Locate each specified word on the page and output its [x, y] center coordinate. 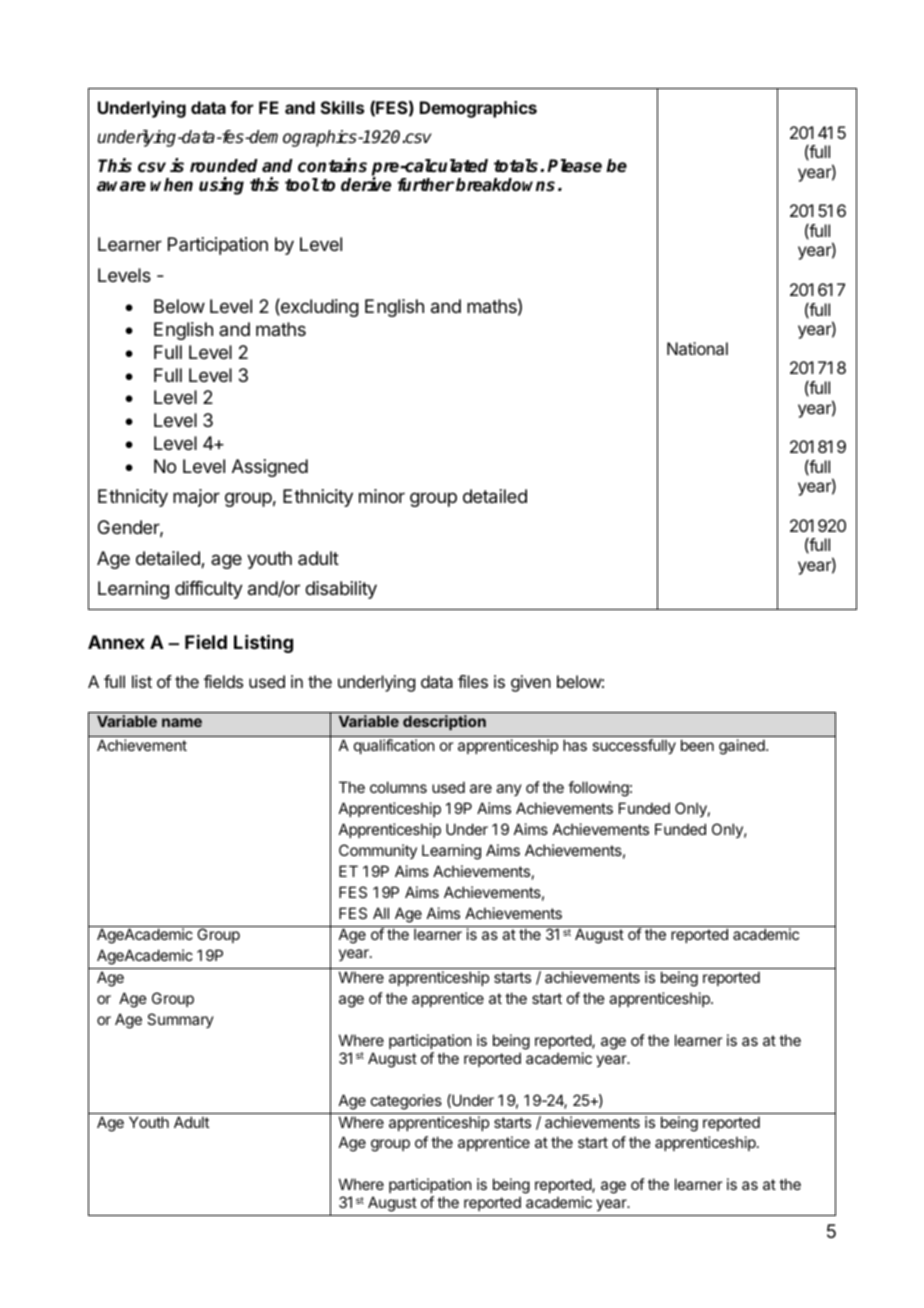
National [697, 348]
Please [574, 166]
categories [406, 1102]
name [182, 722]
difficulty [209, 590]
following [598, 789]
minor [382, 496]
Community [378, 851]
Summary [180, 1020]
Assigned [270, 468]
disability [341, 590]
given [531, 683]
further [426, 185]
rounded [224, 166]
